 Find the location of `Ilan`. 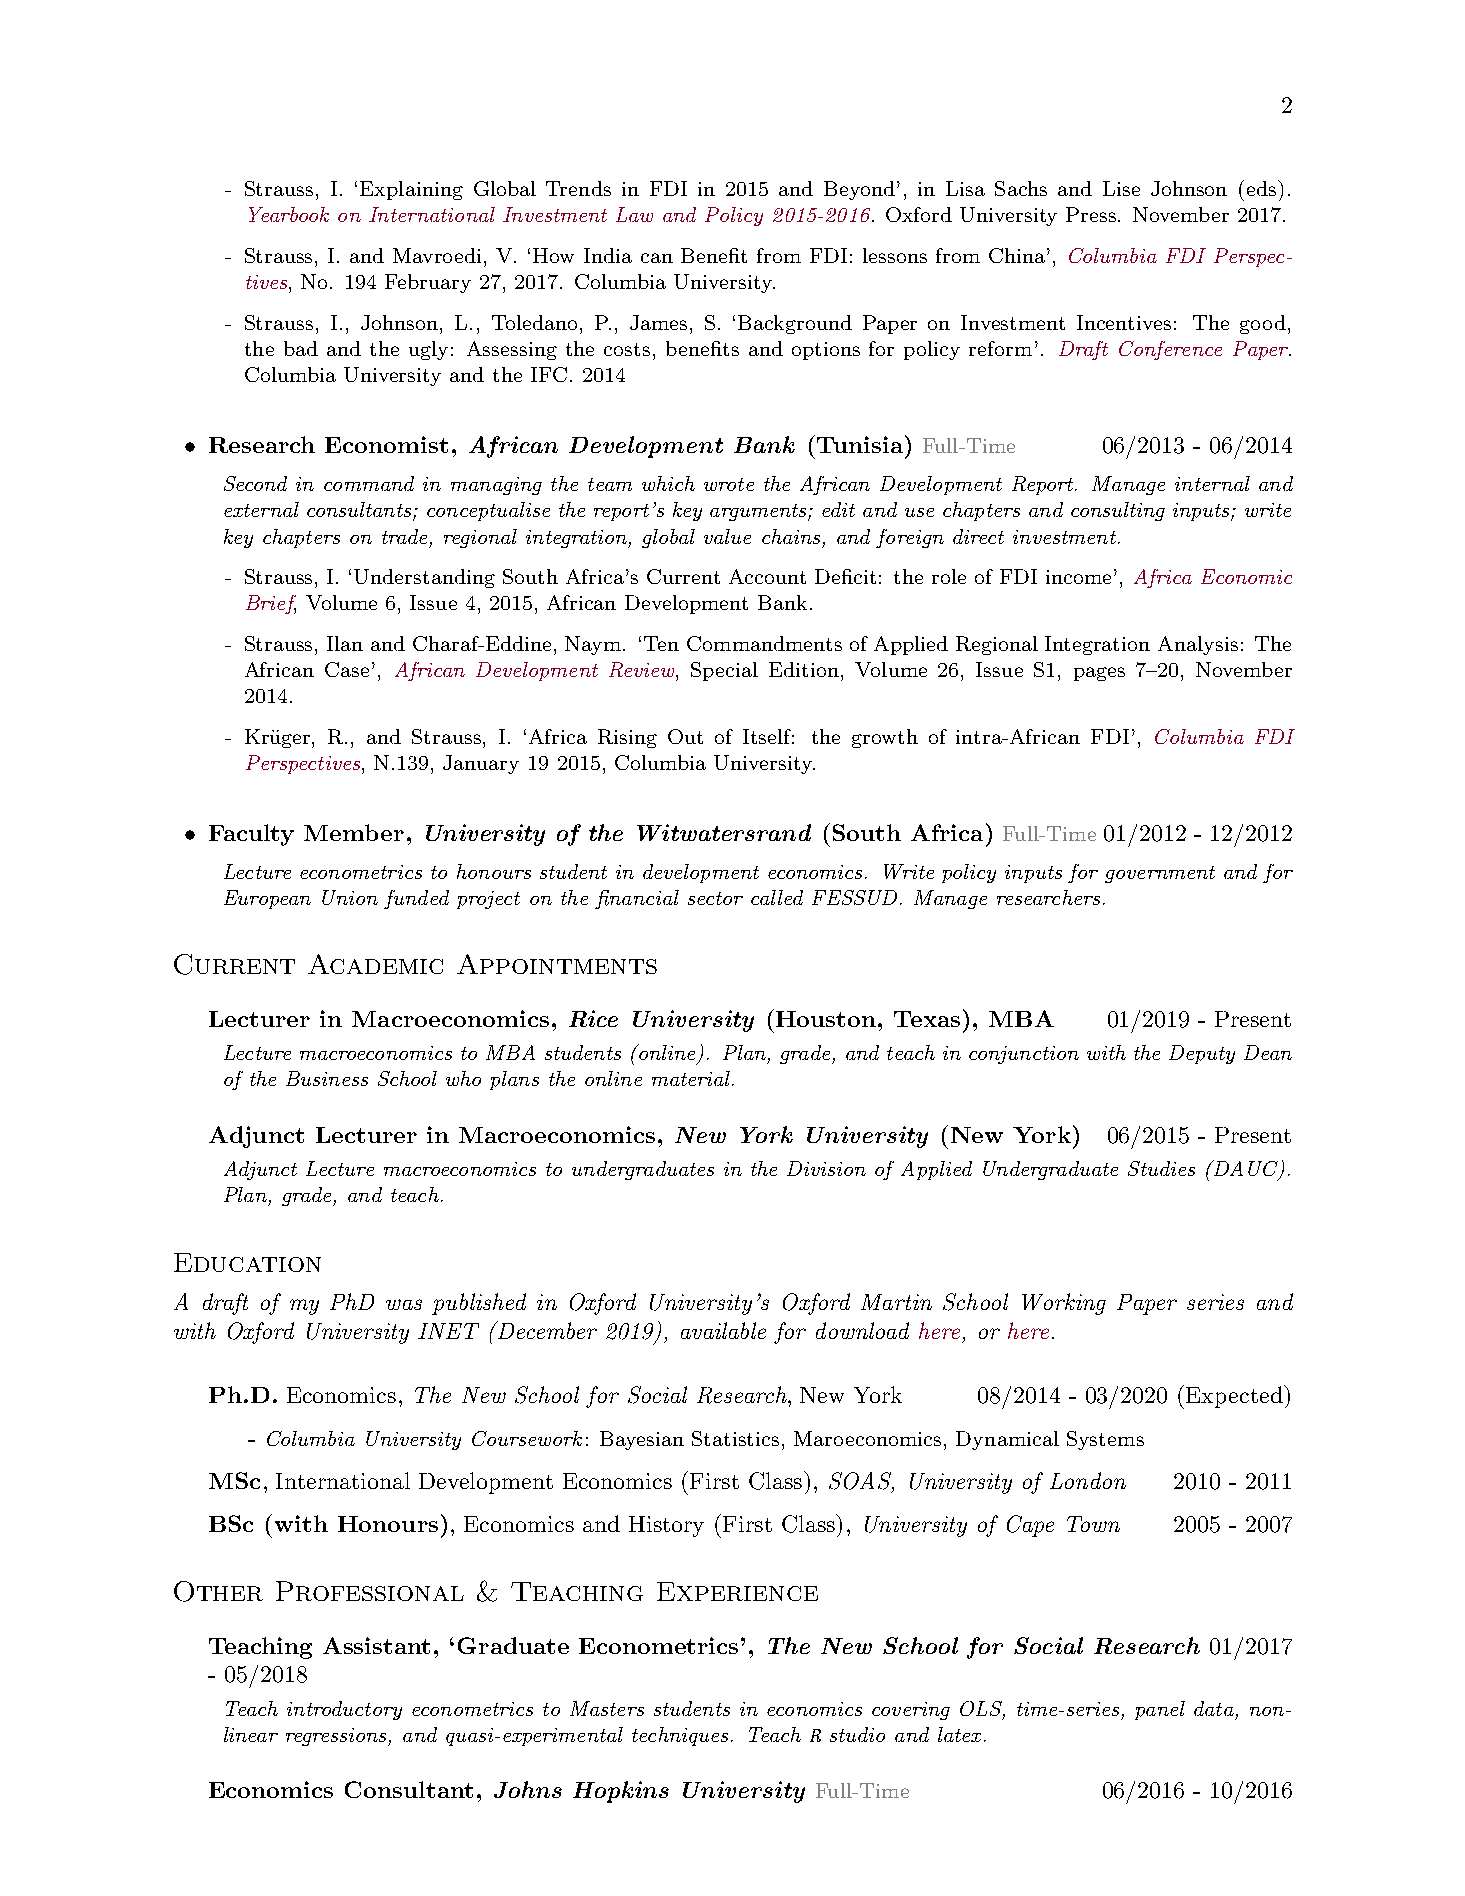

Ilan is located at coordinates (345, 643).
